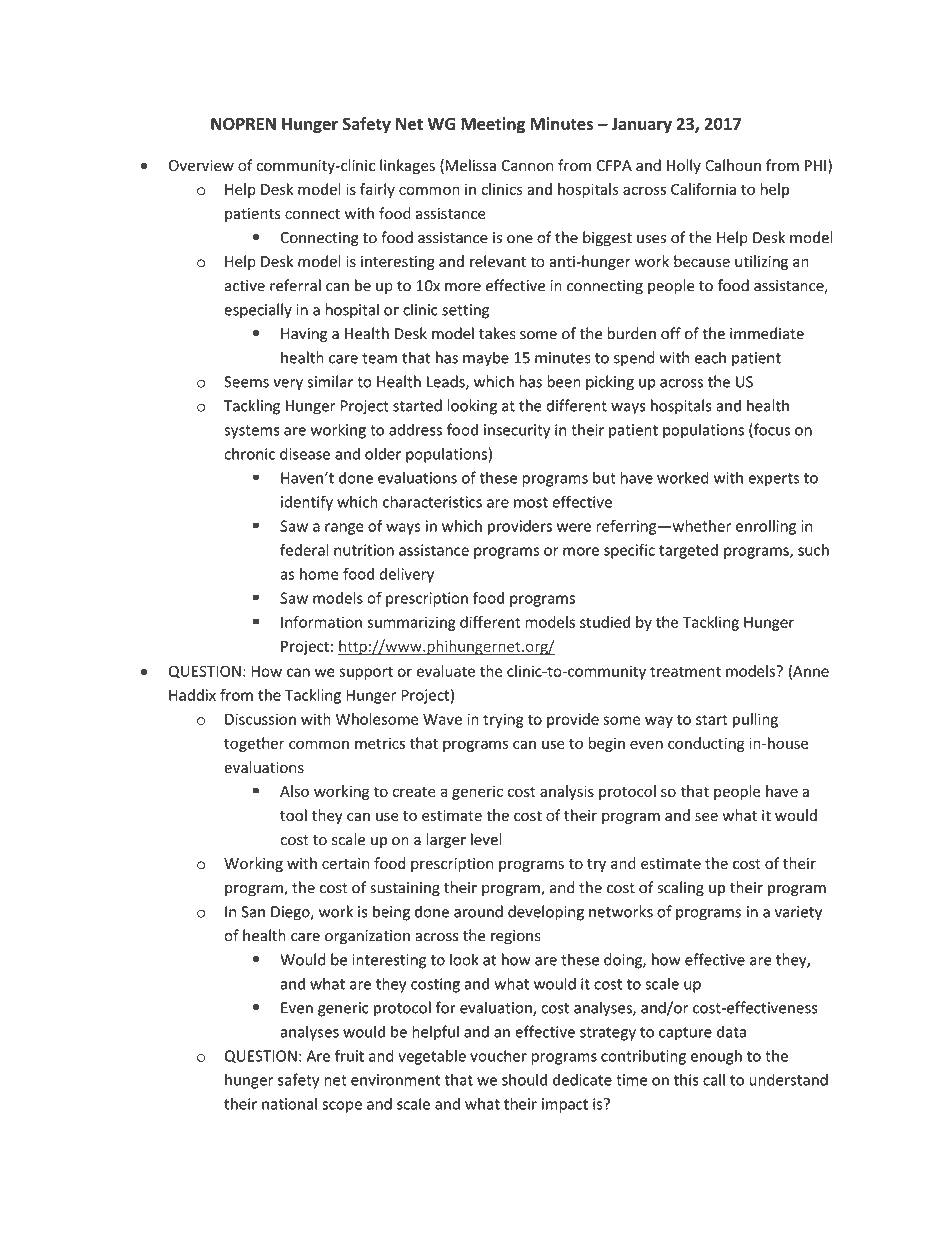 The image size is (952, 1233). Describe the element at coordinates (773, 480) in the image. I see `experts` at that location.
